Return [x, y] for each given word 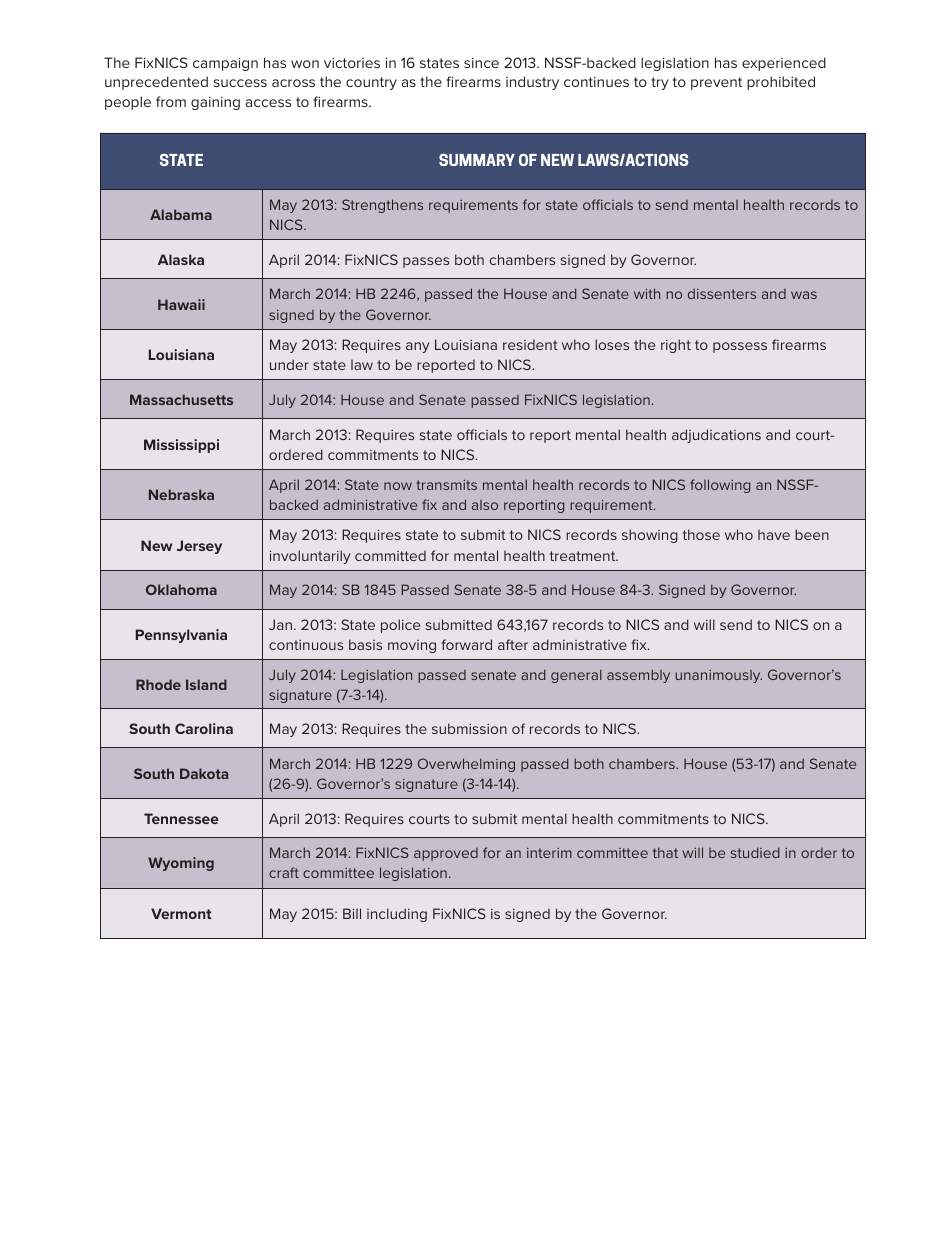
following [720, 486]
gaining [215, 103]
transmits [446, 485]
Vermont [181, 913]
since [481, 63]
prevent [716, 83]
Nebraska [181, 494]
